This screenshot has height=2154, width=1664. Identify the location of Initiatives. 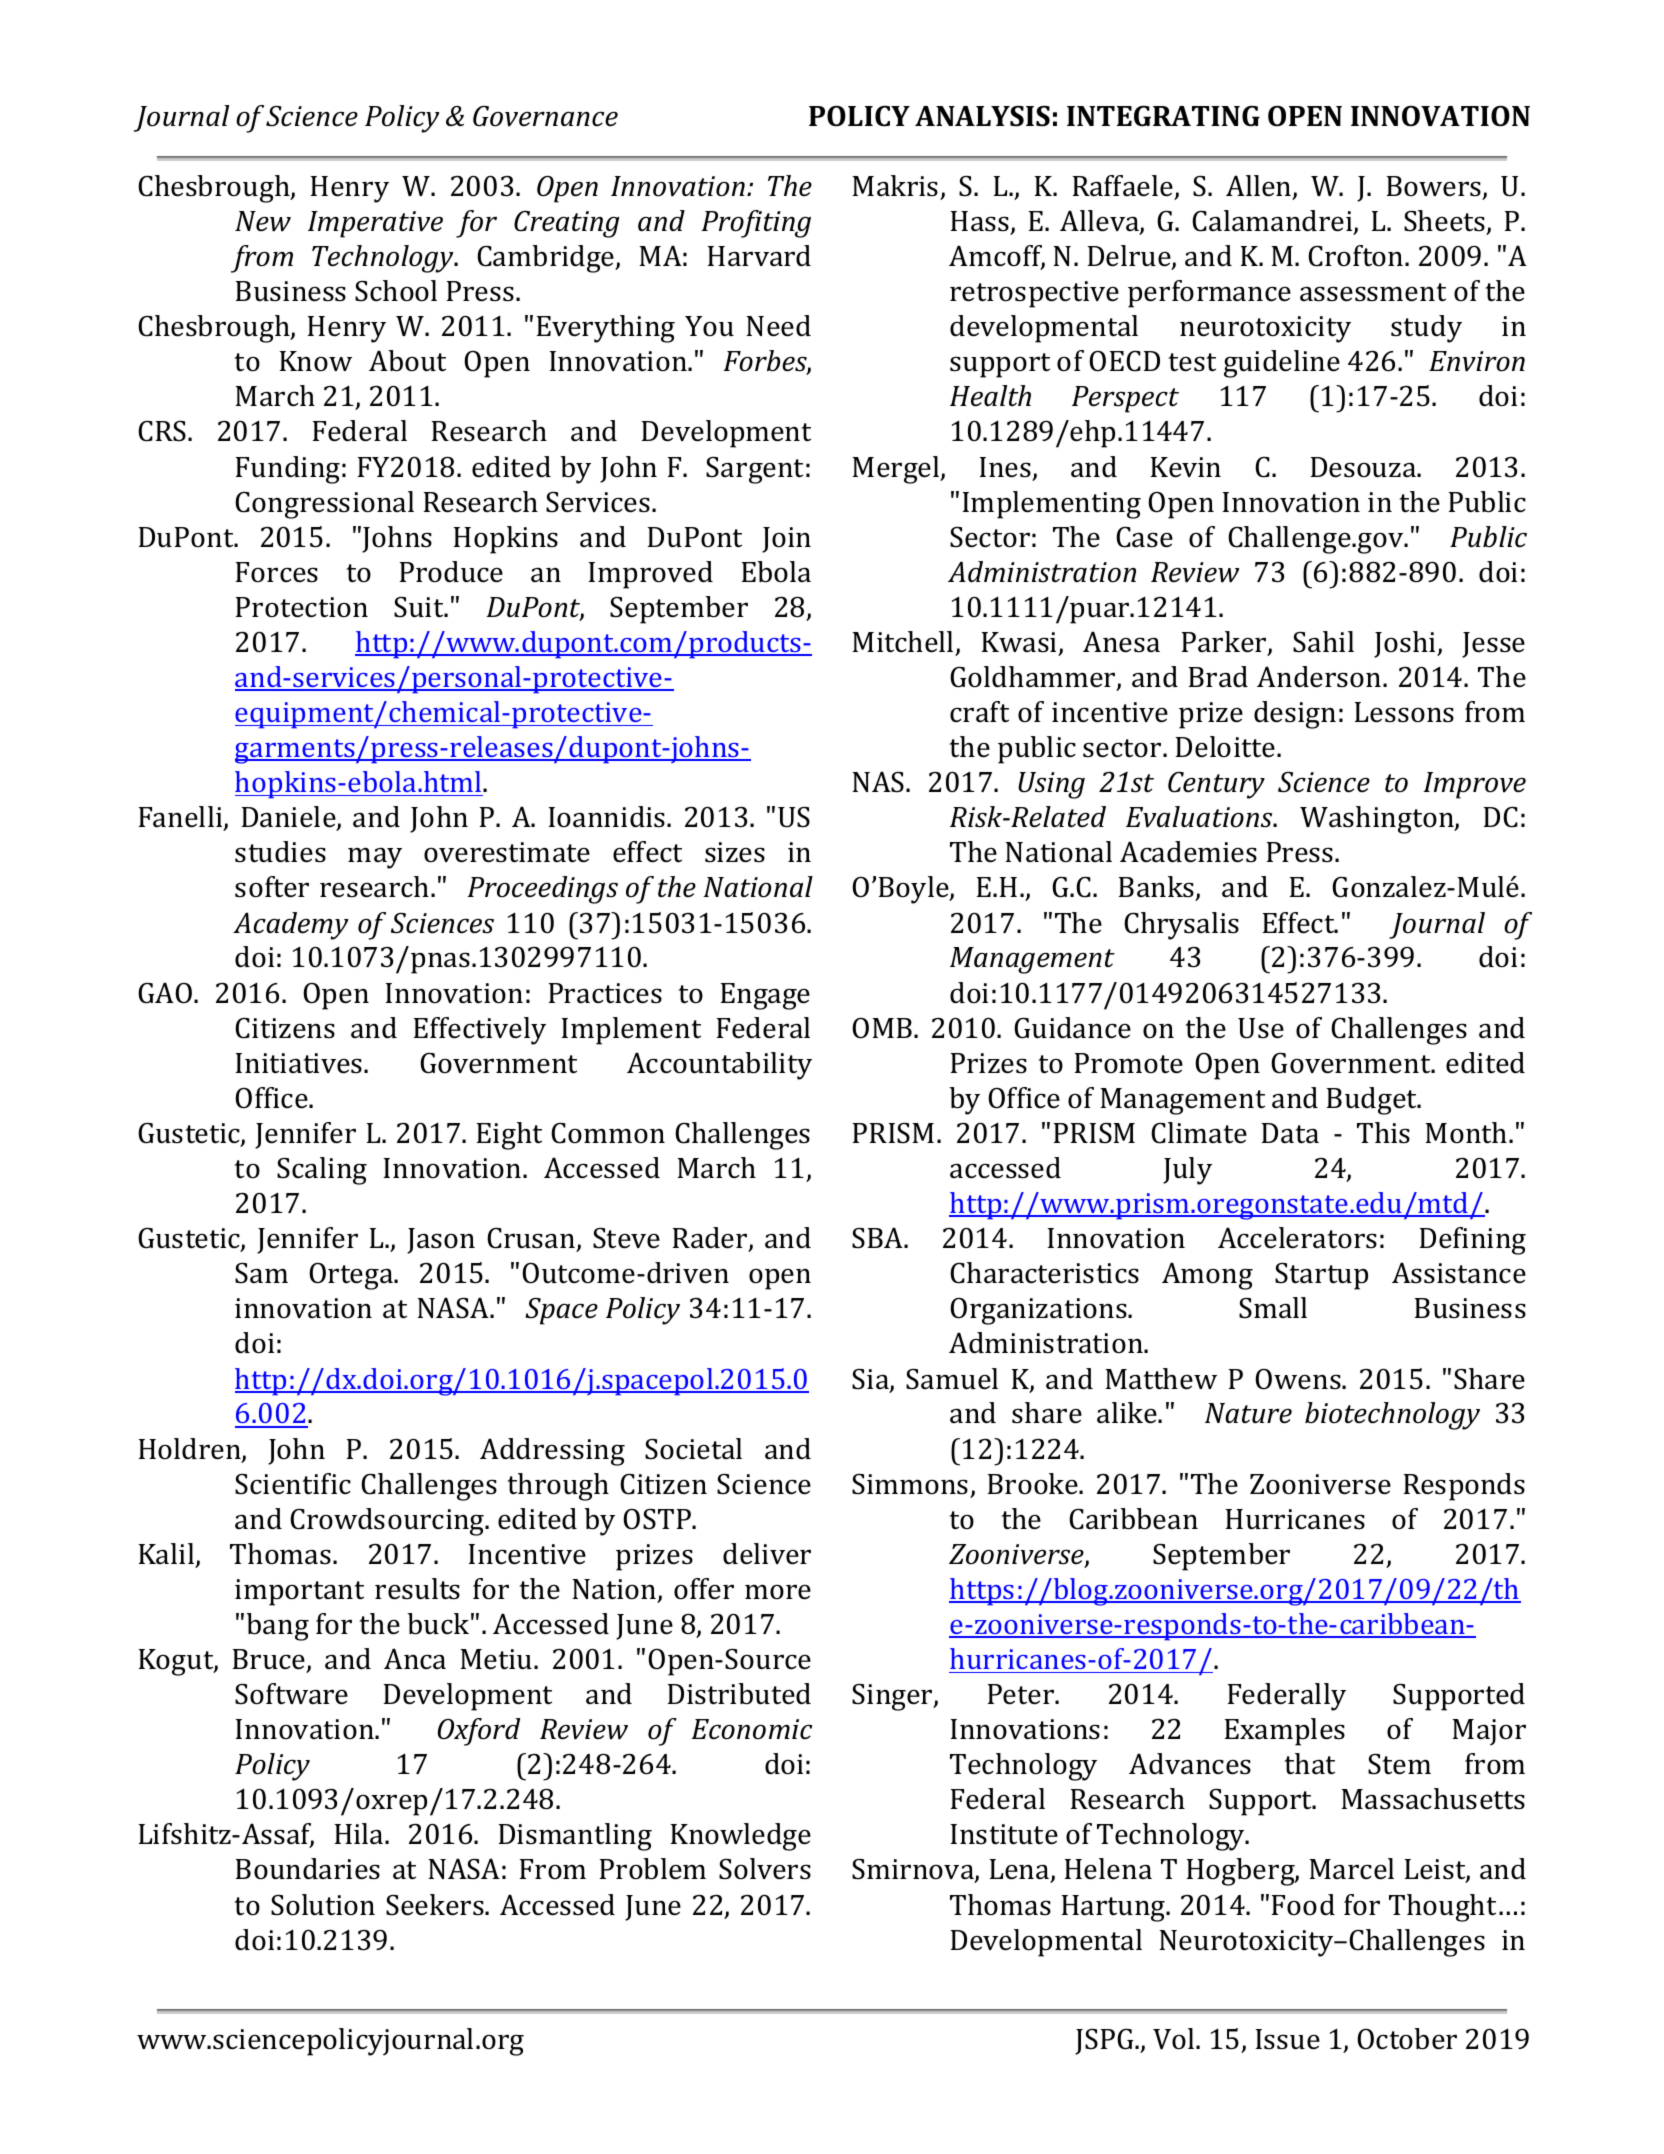
(299, 1063).
